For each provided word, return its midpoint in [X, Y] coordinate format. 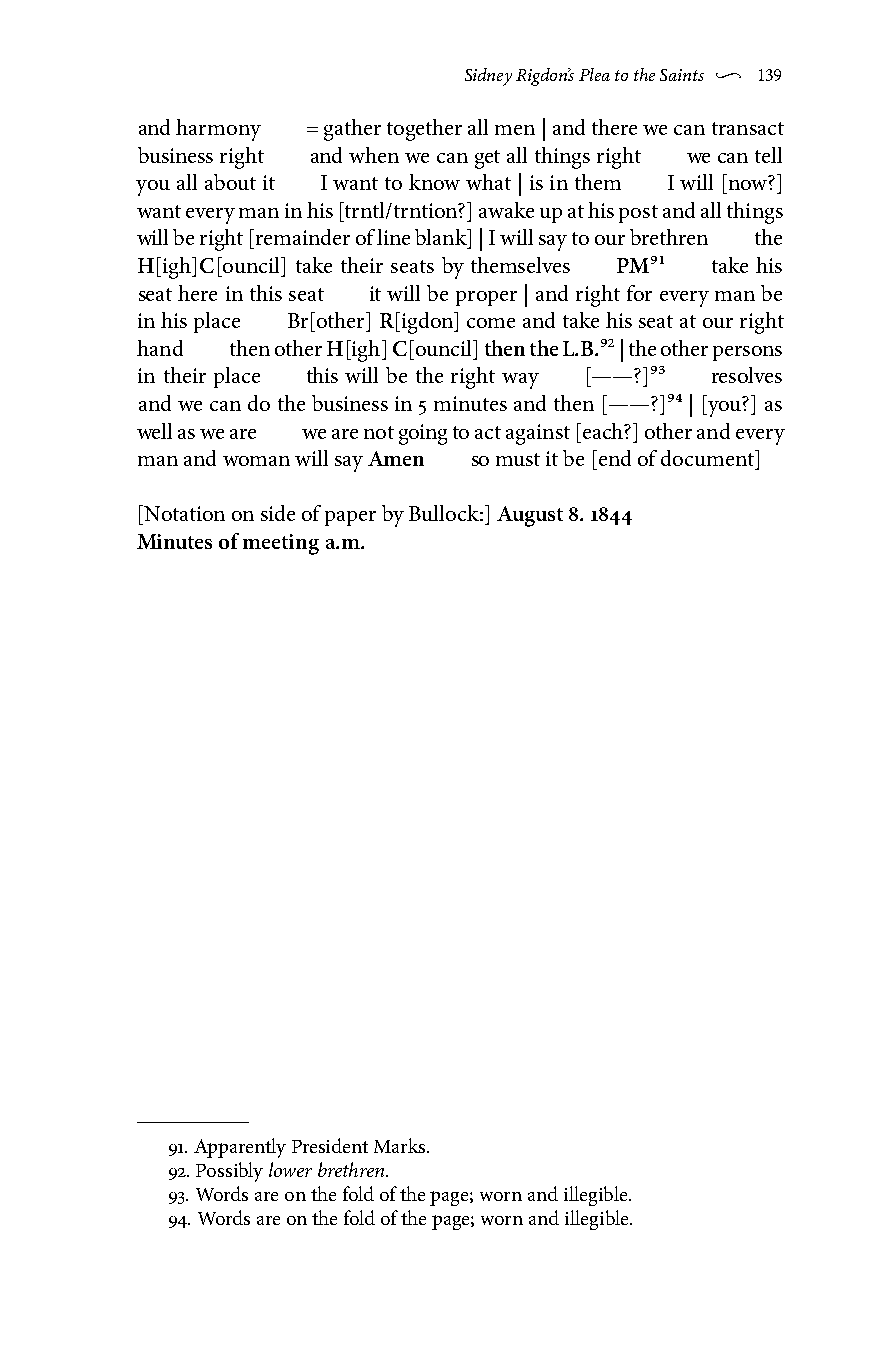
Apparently [240, 1148]
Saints [682, 75]
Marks [401, 1145]
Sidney [488, 77]
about [230, 182]
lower [290, 1169]
